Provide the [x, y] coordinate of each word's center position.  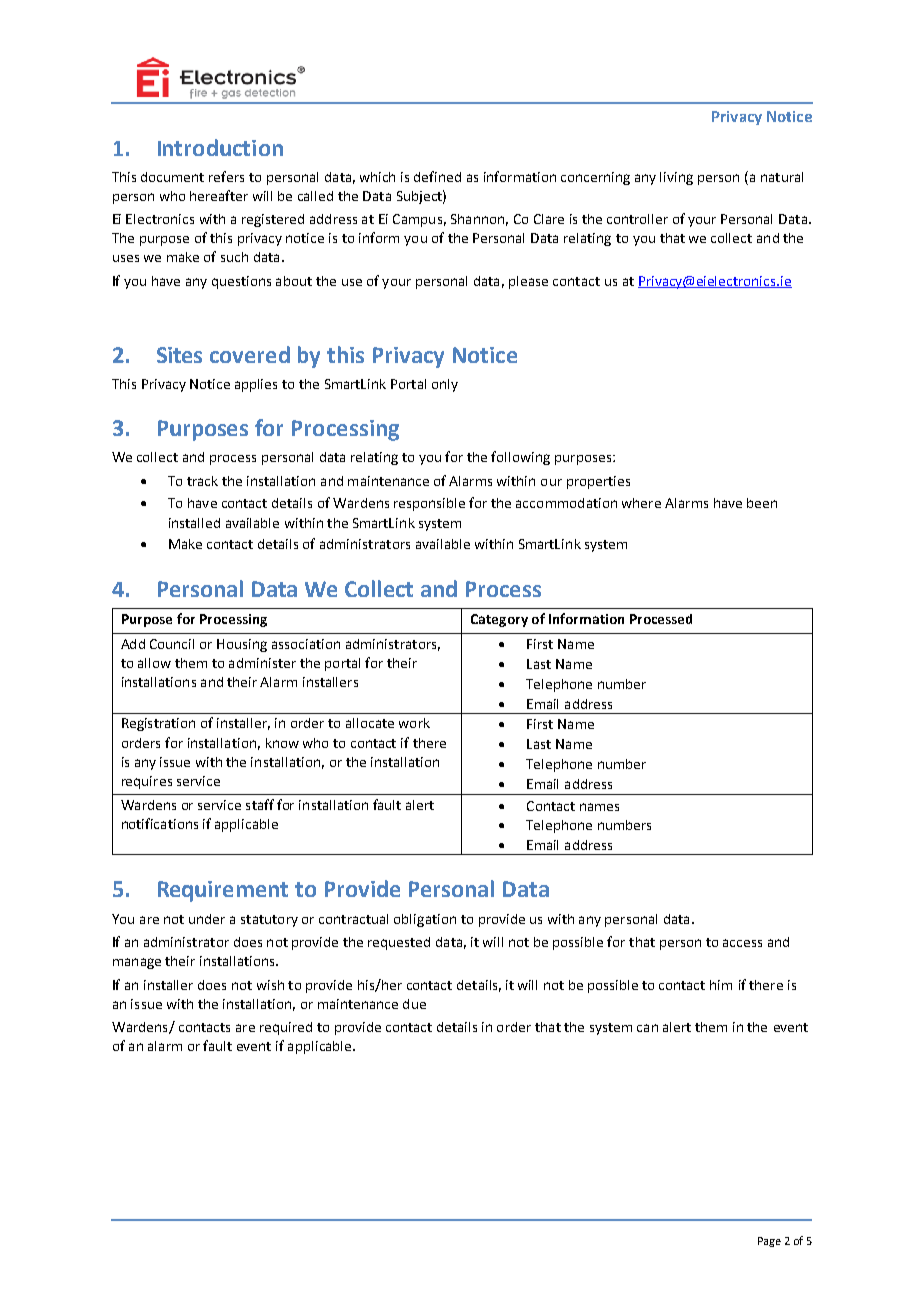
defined [437, 176]
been [762, 503]
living [676, 178]
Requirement [223, 891]
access [742, 943]
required [286, 1028]
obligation [425, 920]
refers [226, 176]
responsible [429, 504]
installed [194, 523]
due [414, 1004]
